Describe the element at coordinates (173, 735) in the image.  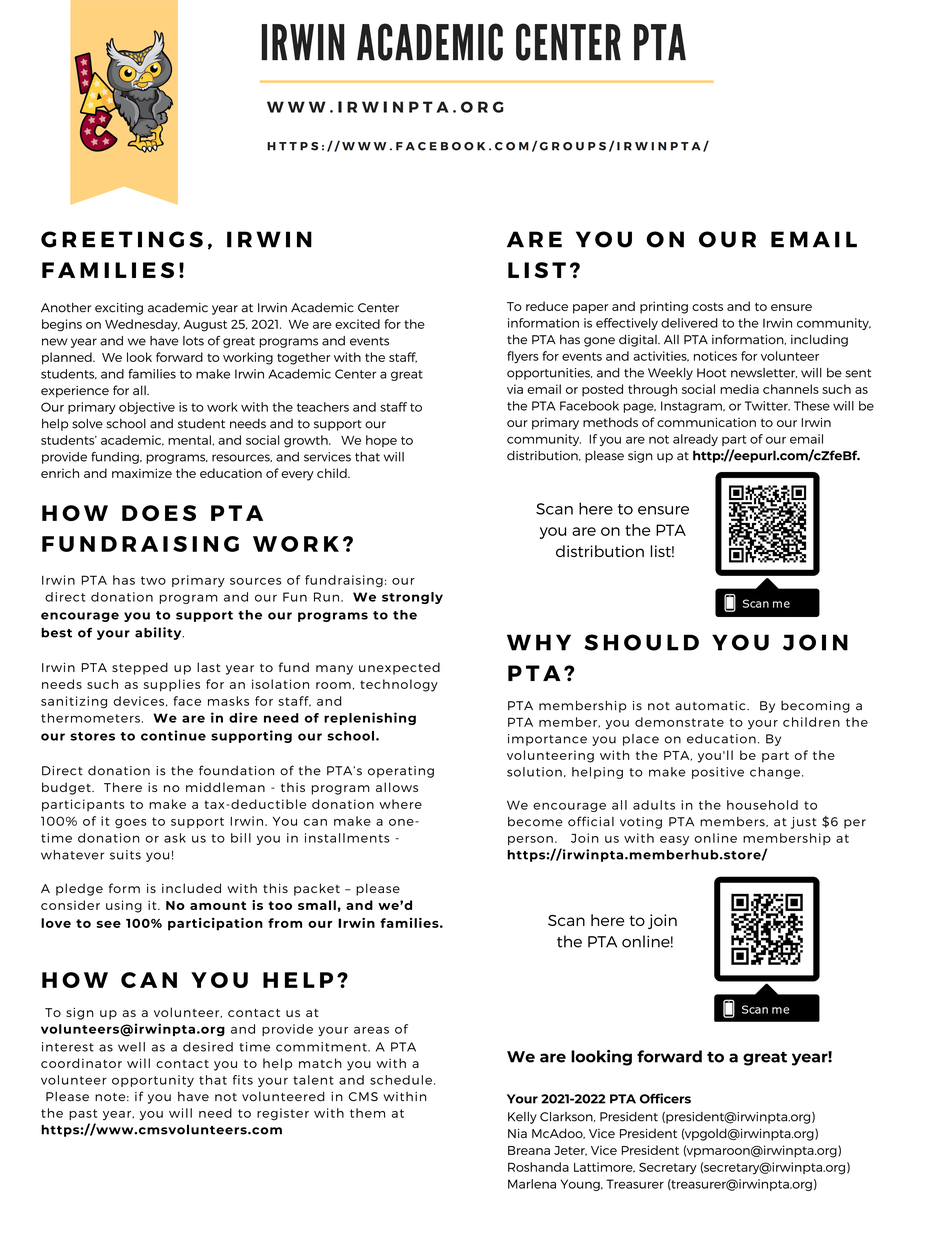
I see `continue` at that location.
